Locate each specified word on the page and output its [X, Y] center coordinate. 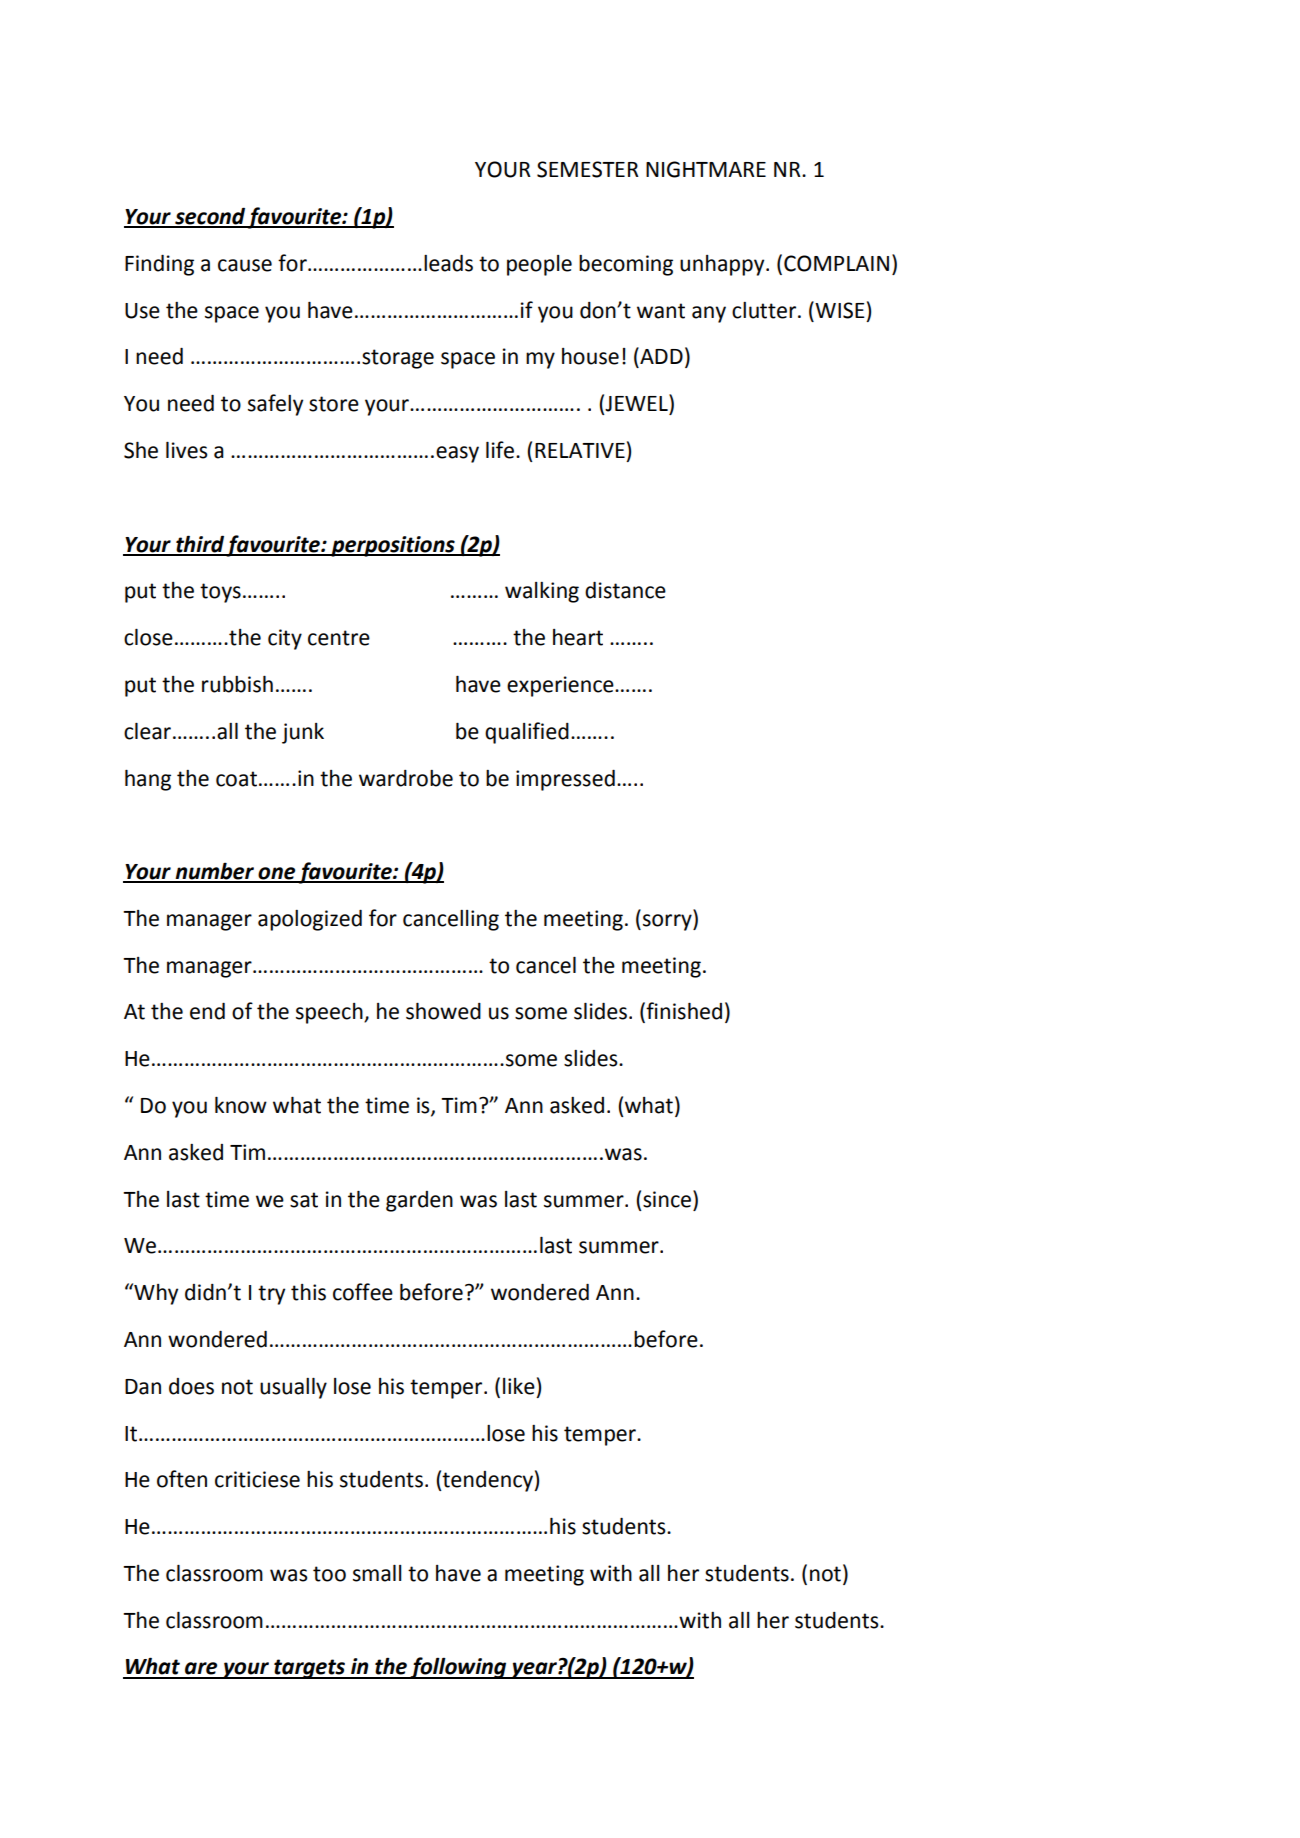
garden [419, 1201]
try [271, 1295]
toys [220, 593]
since [668, 1199]
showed [443, 1011]
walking [542, 592]
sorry [668, 922]
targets [309, 1669]
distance [625, 590]
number [214, 872]
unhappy [723, 265]
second [210, 217]
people [539, 265]
